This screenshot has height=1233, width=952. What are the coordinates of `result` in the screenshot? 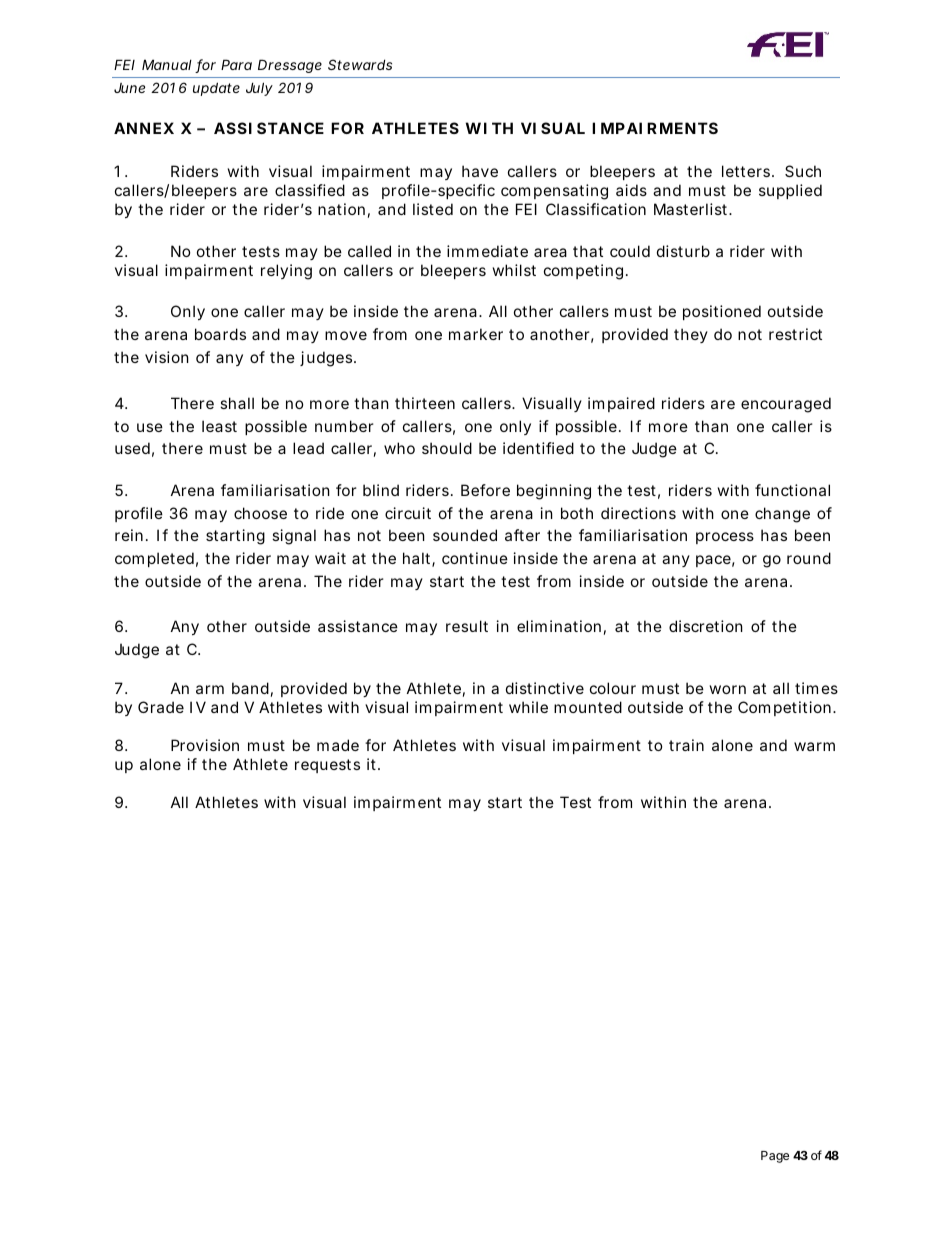 It's located at (467, 626).
